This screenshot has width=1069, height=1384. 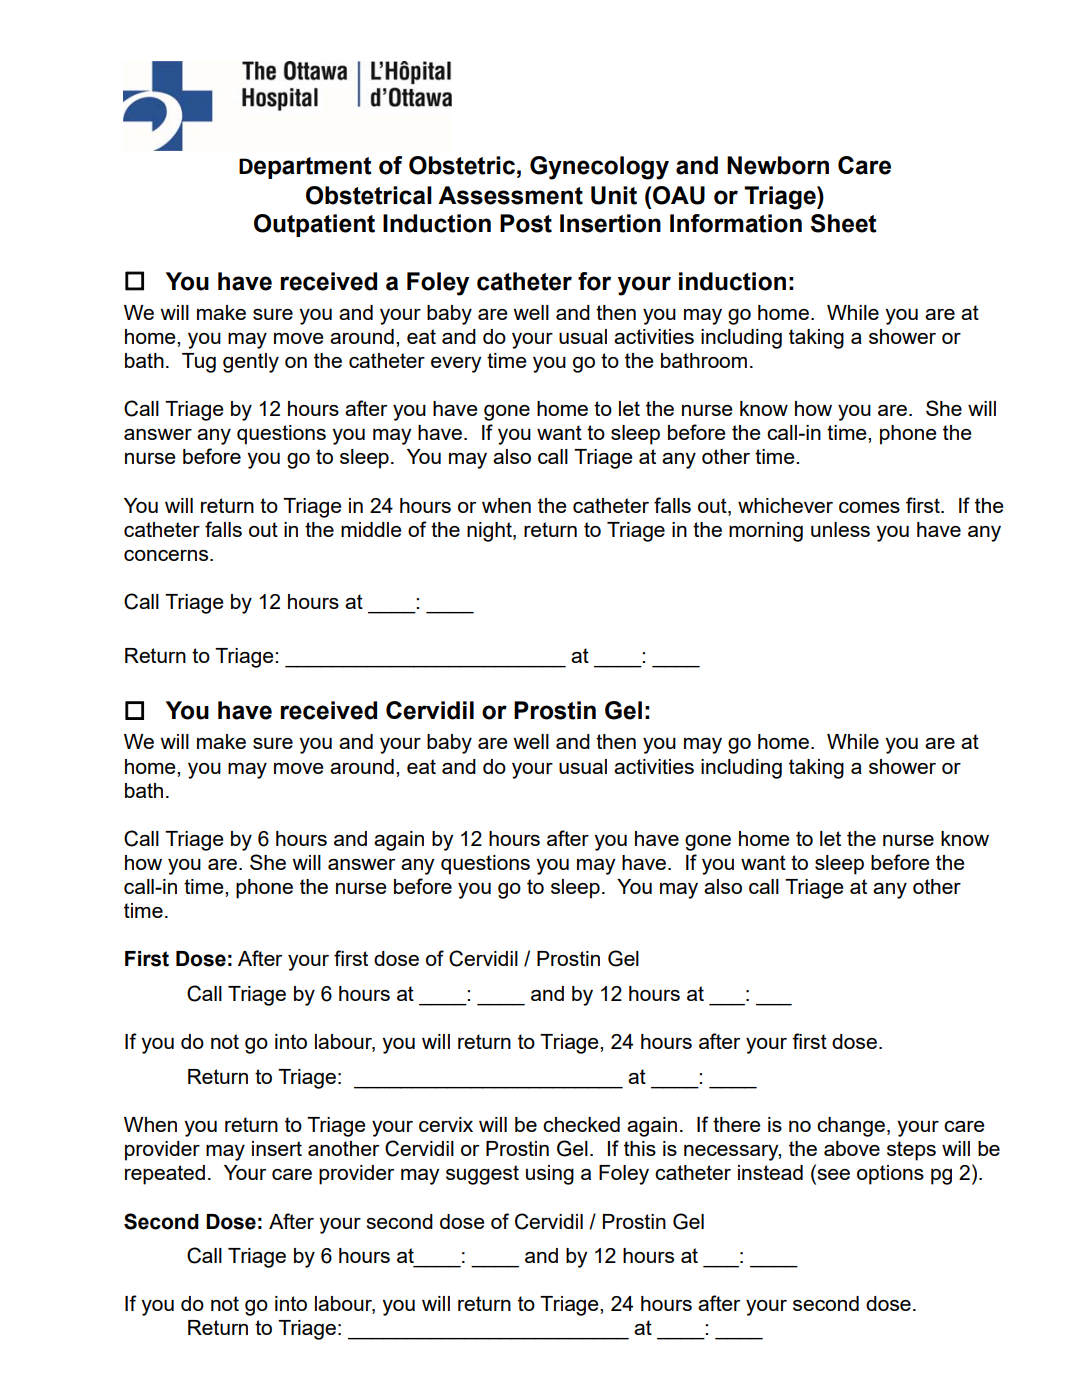 I want to click on Sheet, so click(x=844, y=223).
